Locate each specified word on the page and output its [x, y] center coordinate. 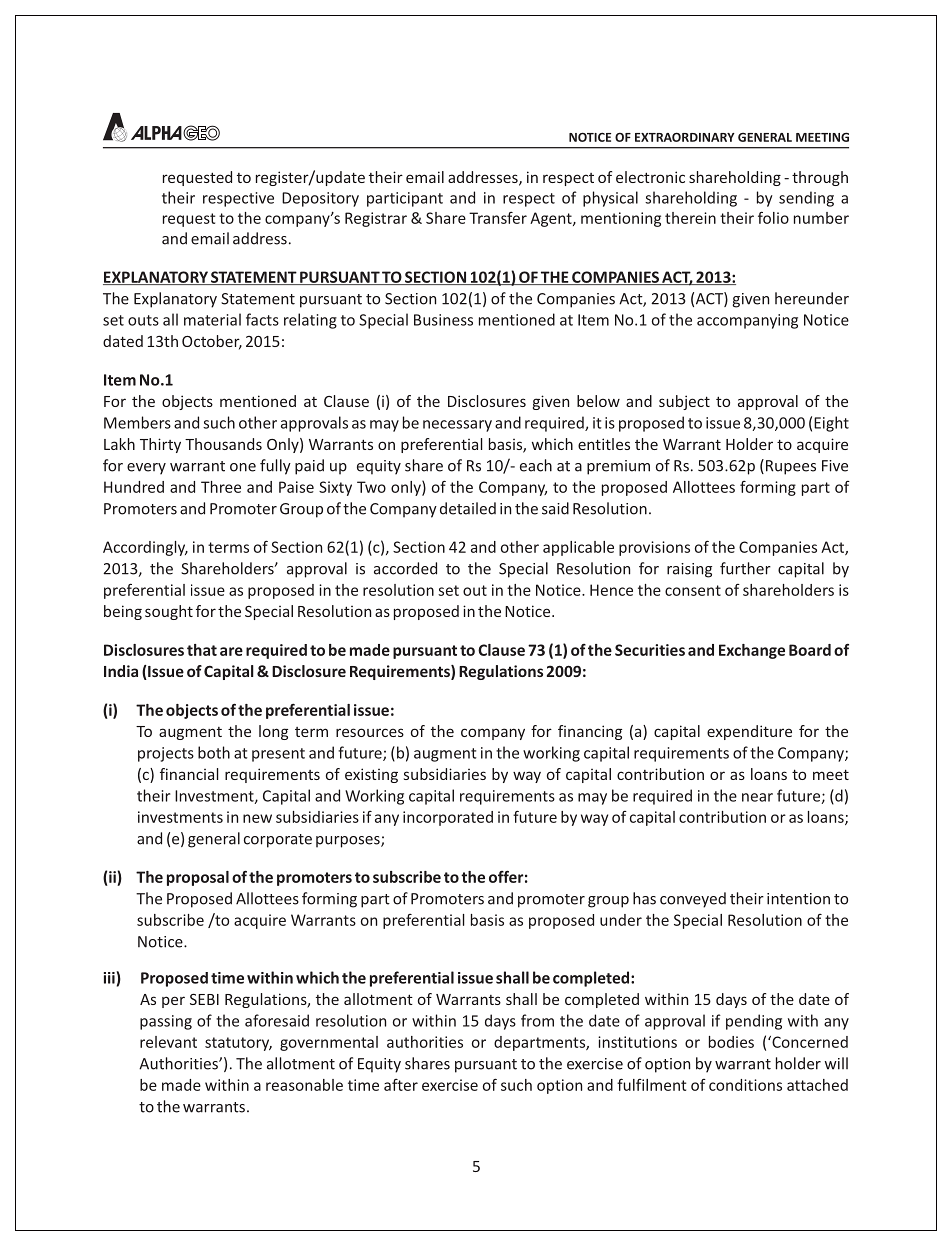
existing [371, 775]
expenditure [749, 732]
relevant [168, 1042]
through [820, 178]
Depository [320, 199]
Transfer [498, 218]
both [214, 752]
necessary [457, 426]
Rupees [791, 467]
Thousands [223, 444]
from [537, 1020]
